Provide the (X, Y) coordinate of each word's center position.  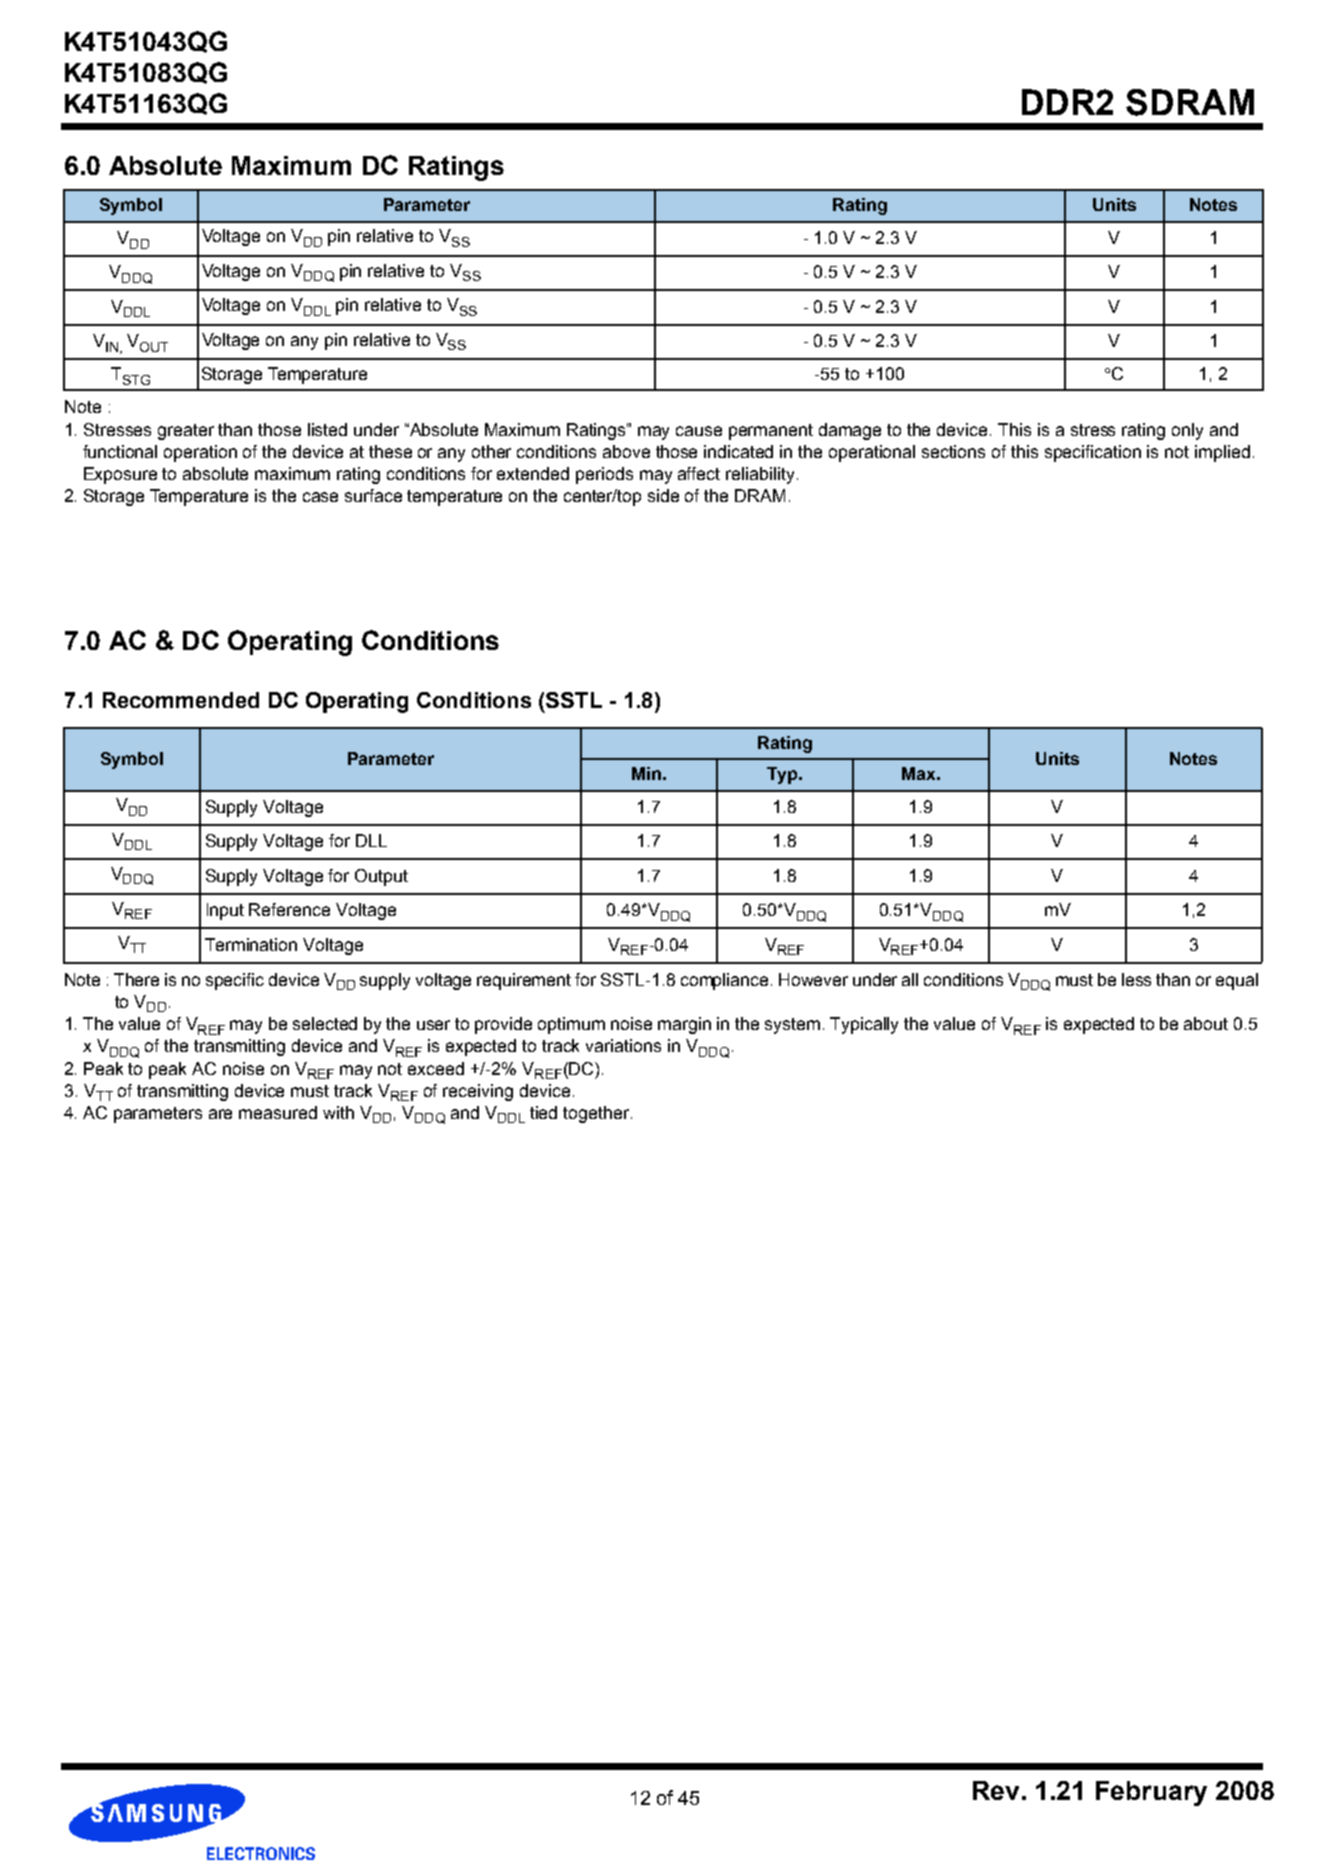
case (320, 497)
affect (699, 473)
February (1151, 1793)
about (1206, 1023)
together (597, 1114)
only (1187, 431)
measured (278, 1112)
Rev (996, 1790)
